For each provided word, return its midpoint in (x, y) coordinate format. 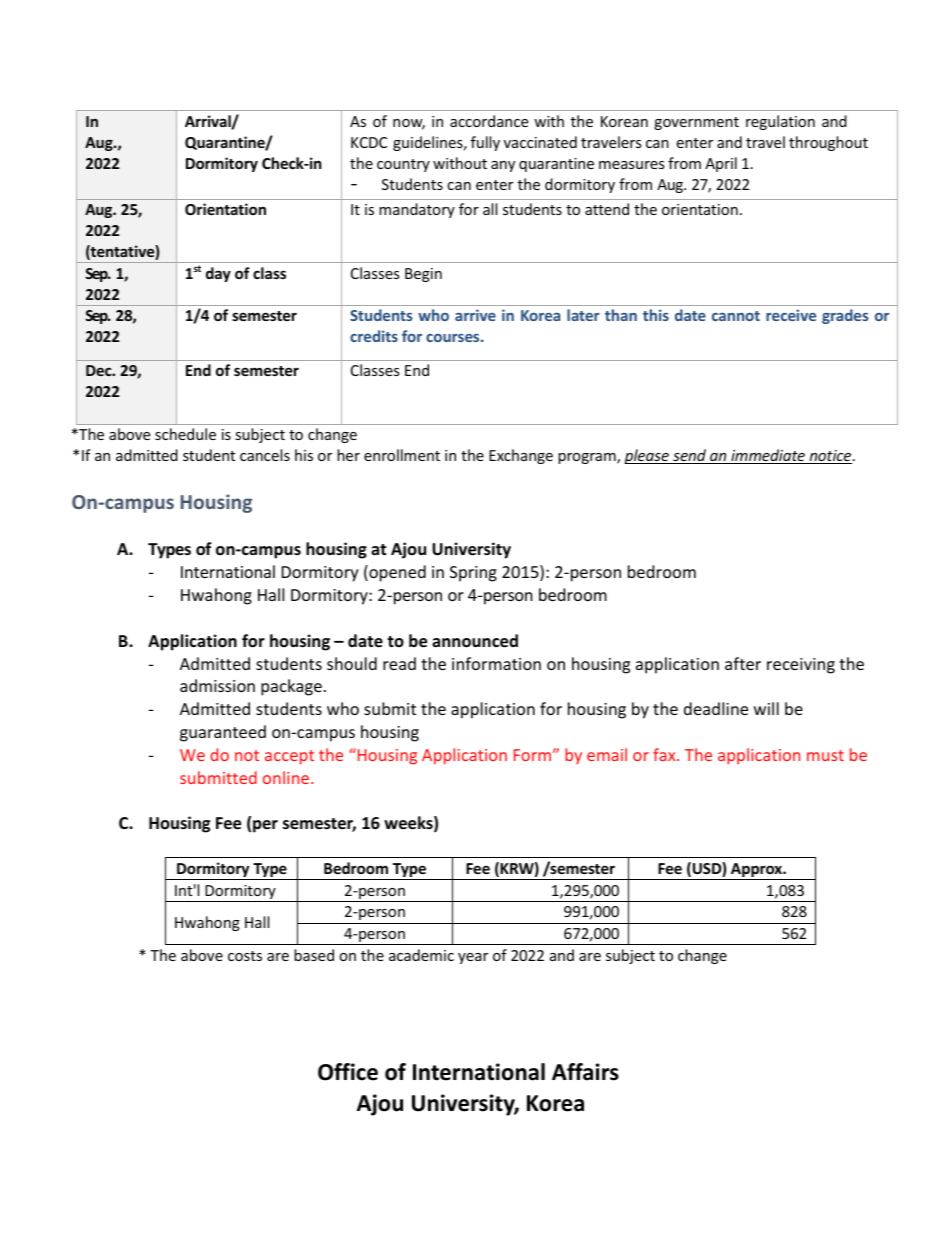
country (403, 165)
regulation (780, 122)
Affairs (585, 1072)
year (473, 958)
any (503, 166)
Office (348, 1072)
